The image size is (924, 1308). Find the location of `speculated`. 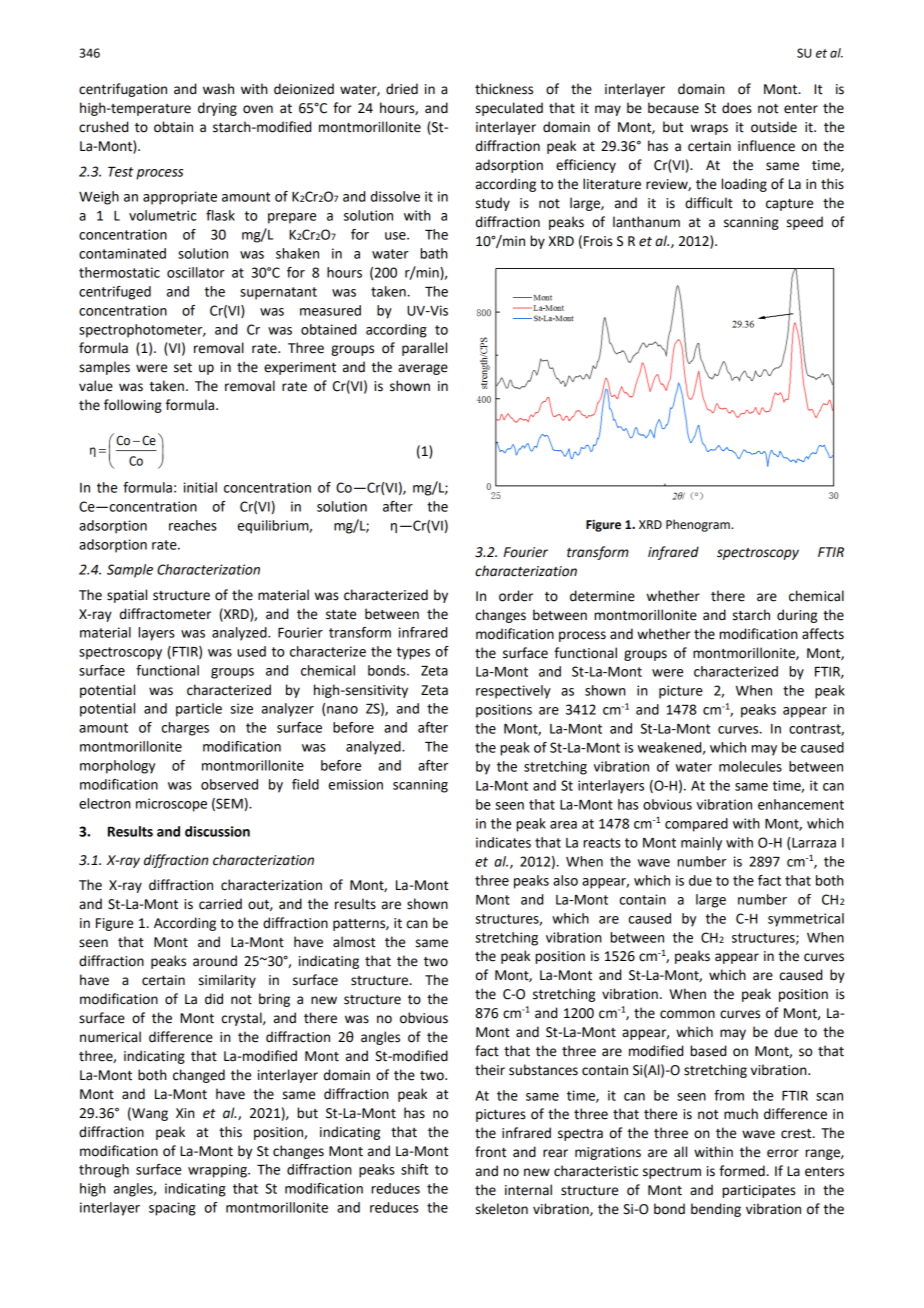

speculated is located at coordinates (509, 109).
